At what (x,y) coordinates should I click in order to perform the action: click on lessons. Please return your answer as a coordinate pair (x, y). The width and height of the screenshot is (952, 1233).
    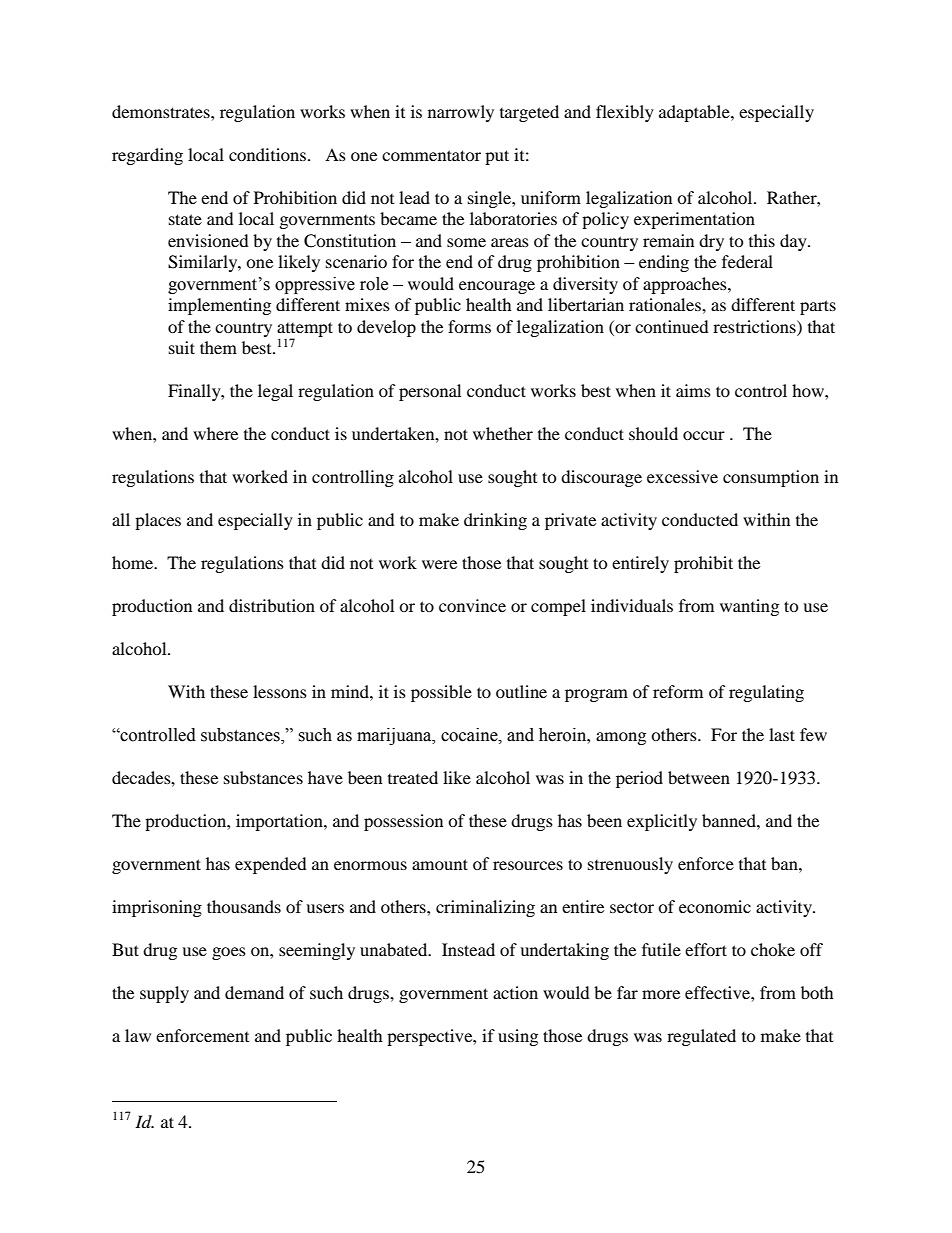
    Looking at the image, I should click on (280, 691).
